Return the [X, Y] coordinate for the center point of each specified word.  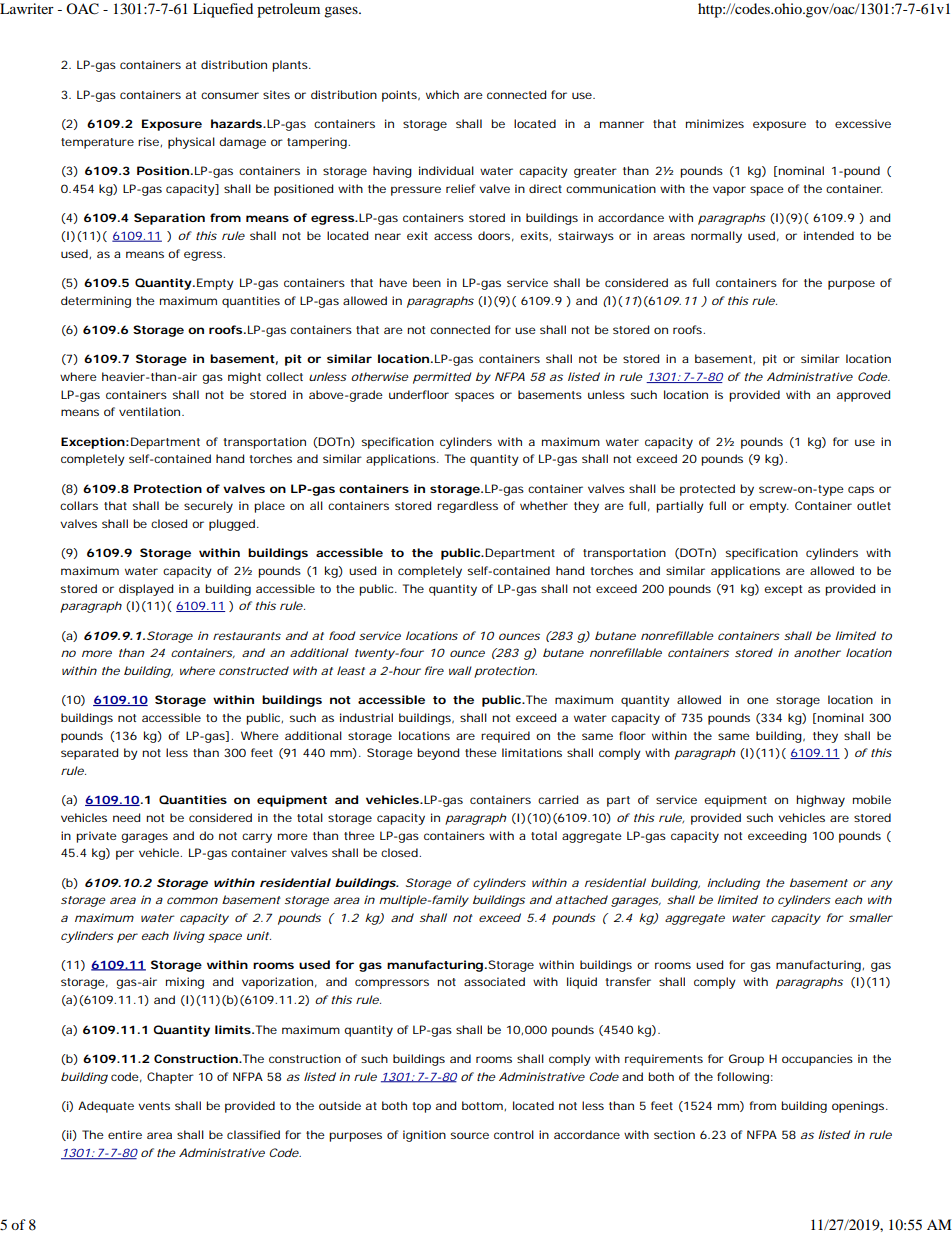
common [192, 900]
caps [861, 491]
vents [154, 1106]
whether [544, 505]
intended [829, 235]
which [442, 94]
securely [208, 507]
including [733, 884]
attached [582, 899]
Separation [169, 219]
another [817, 652]
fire [434, 670]
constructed [254, 670]
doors [496, 236]
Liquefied [223, 10]
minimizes [715, 123]
